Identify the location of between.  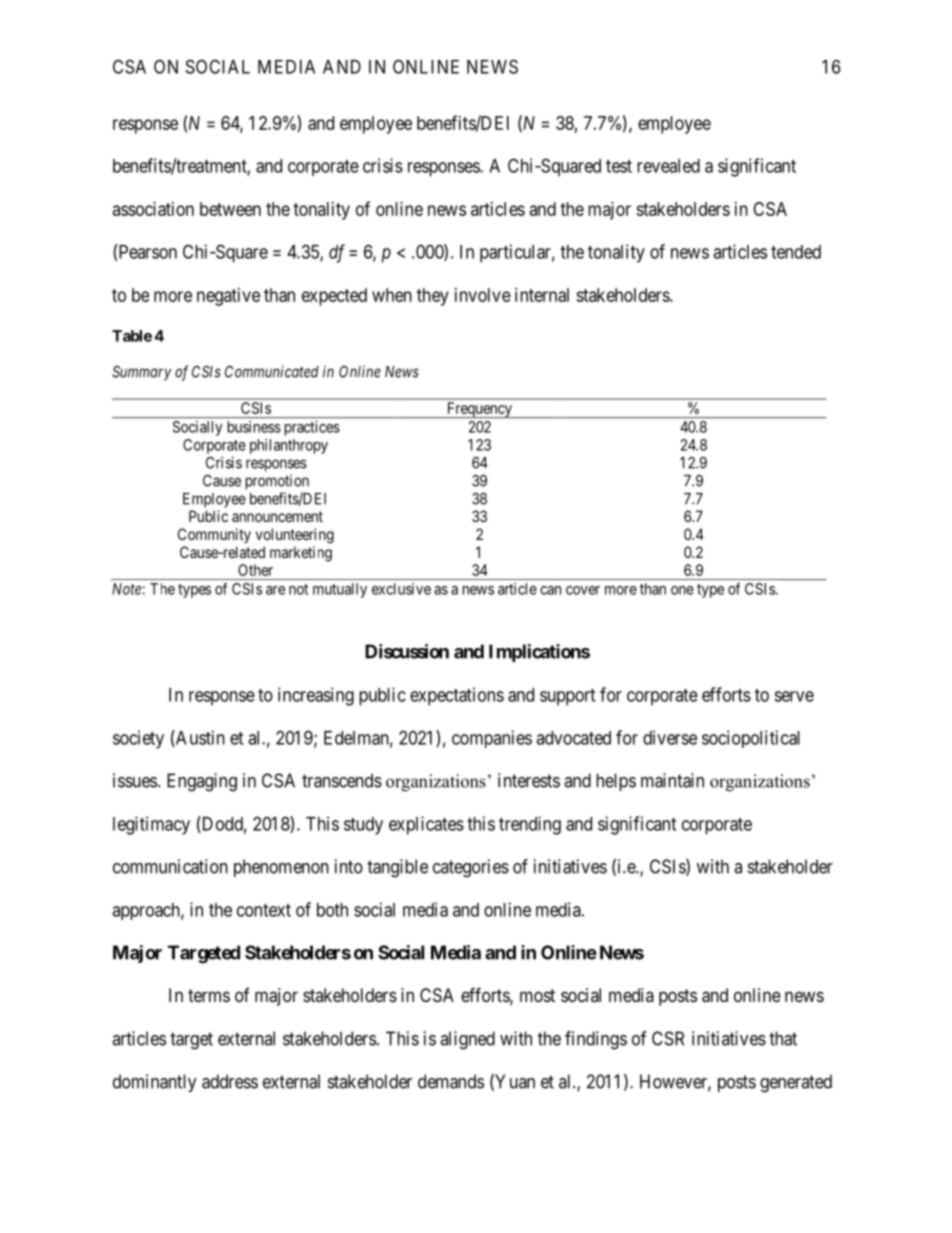
(230, 209).
